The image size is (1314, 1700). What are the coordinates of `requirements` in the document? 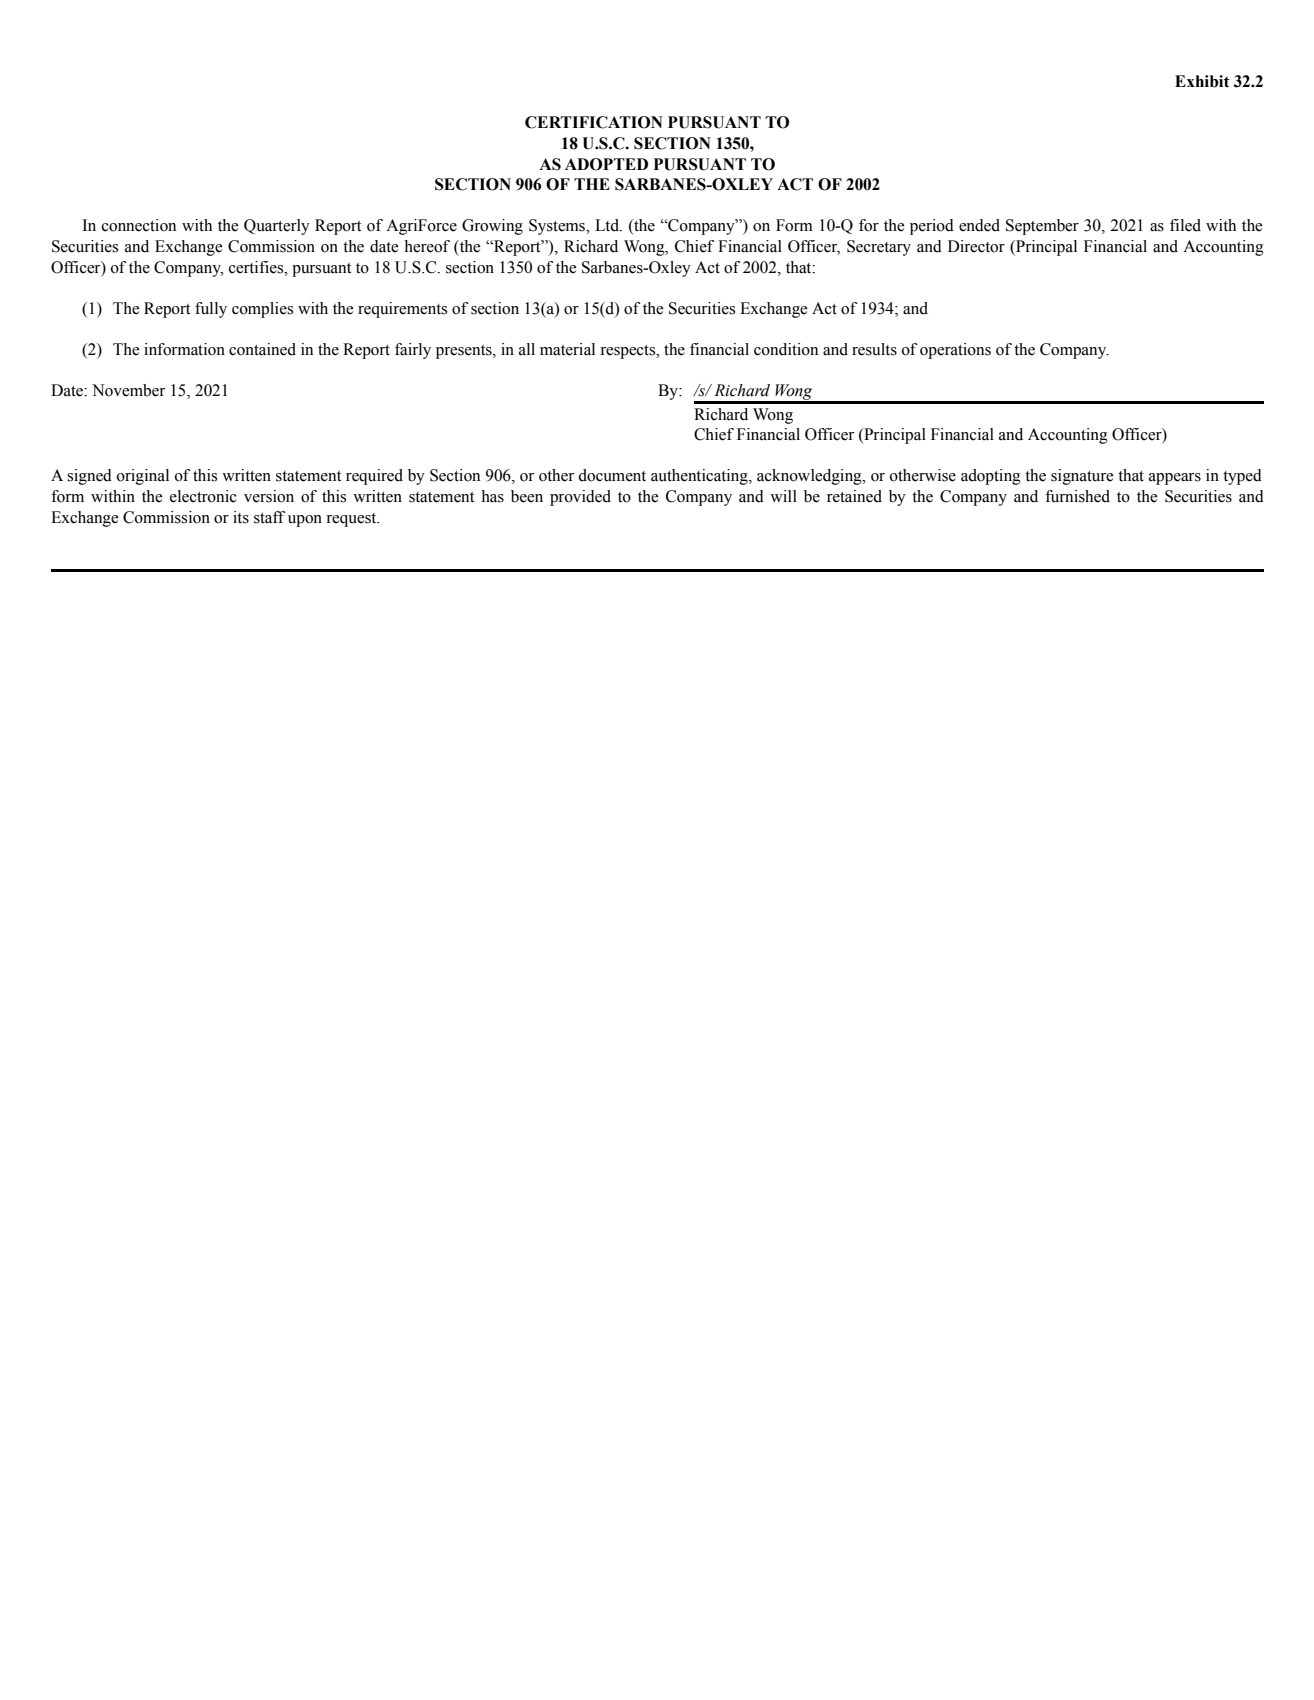 It's located at (402, 310).
